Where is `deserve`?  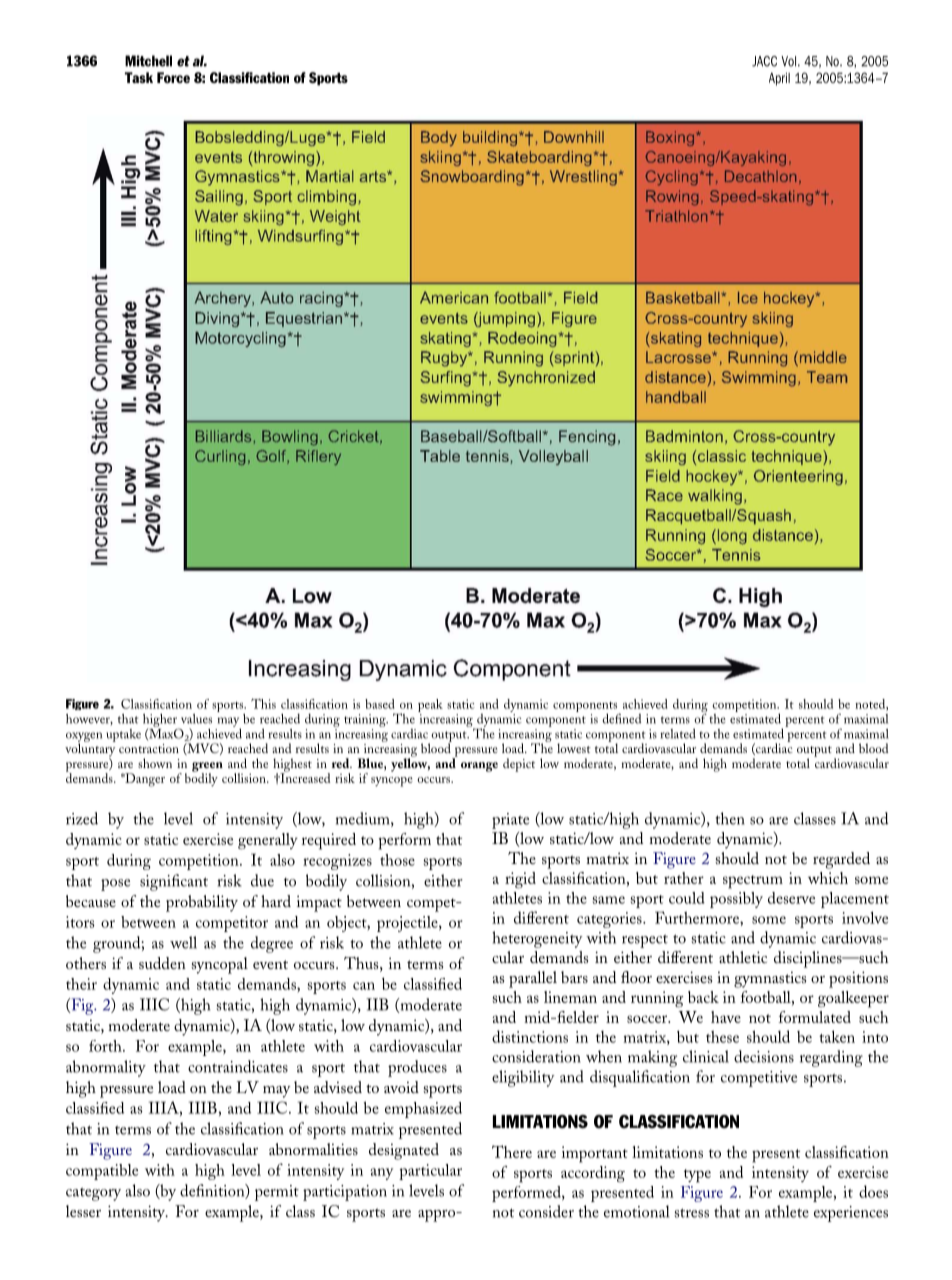
deserve is located at coordinates (791, 898).
